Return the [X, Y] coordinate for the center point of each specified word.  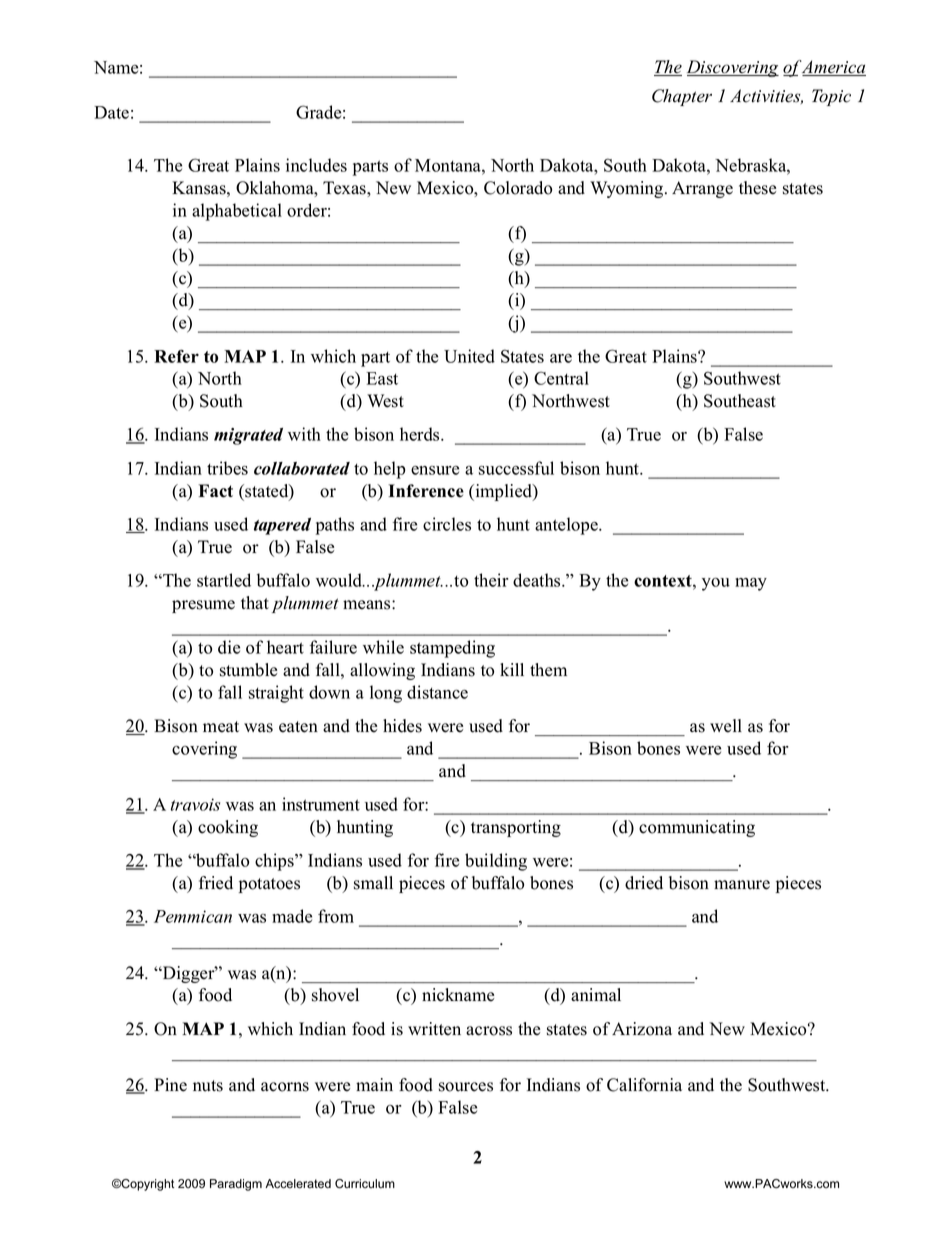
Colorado [518, 188]
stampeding [452, 649]
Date [111, 112]
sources [466, 1087]
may [751, 584]
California [644, 1085]
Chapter [682, 97]
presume [203, 606]
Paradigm [236, 1185]
